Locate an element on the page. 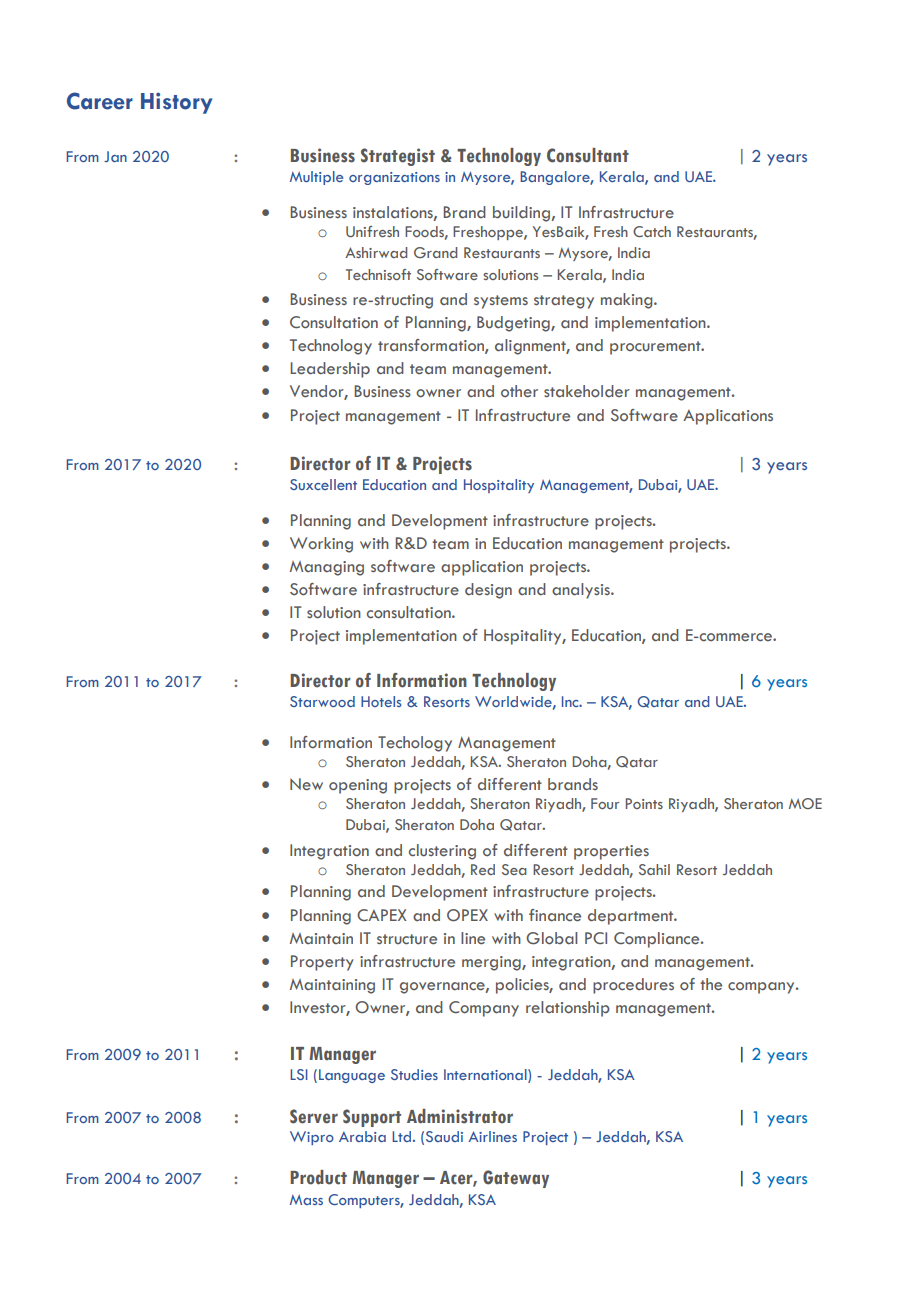 The image size is (924, 1308). analysis is located at coordinates (582, 591).
